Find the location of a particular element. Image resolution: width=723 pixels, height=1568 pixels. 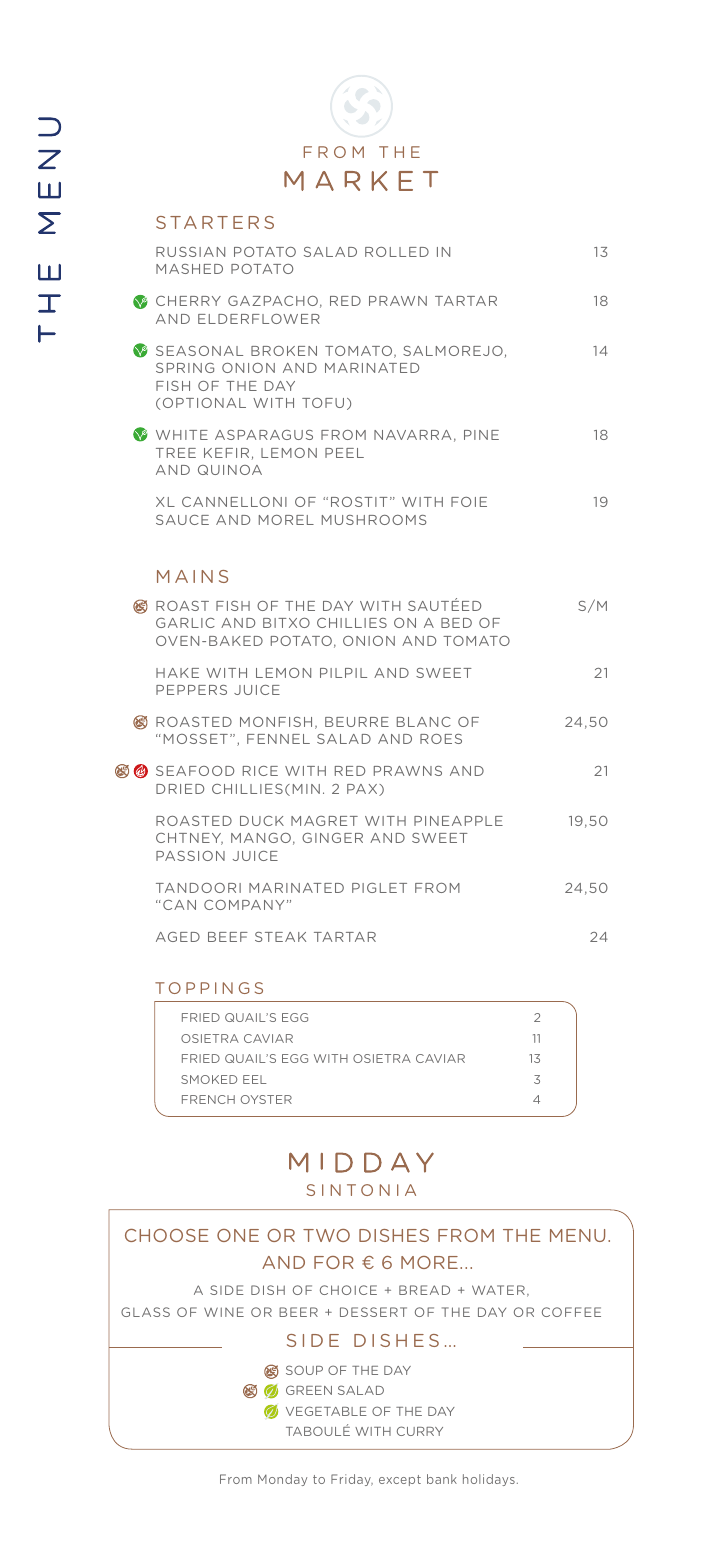

STEAK is located at coordinates (280, 937).
